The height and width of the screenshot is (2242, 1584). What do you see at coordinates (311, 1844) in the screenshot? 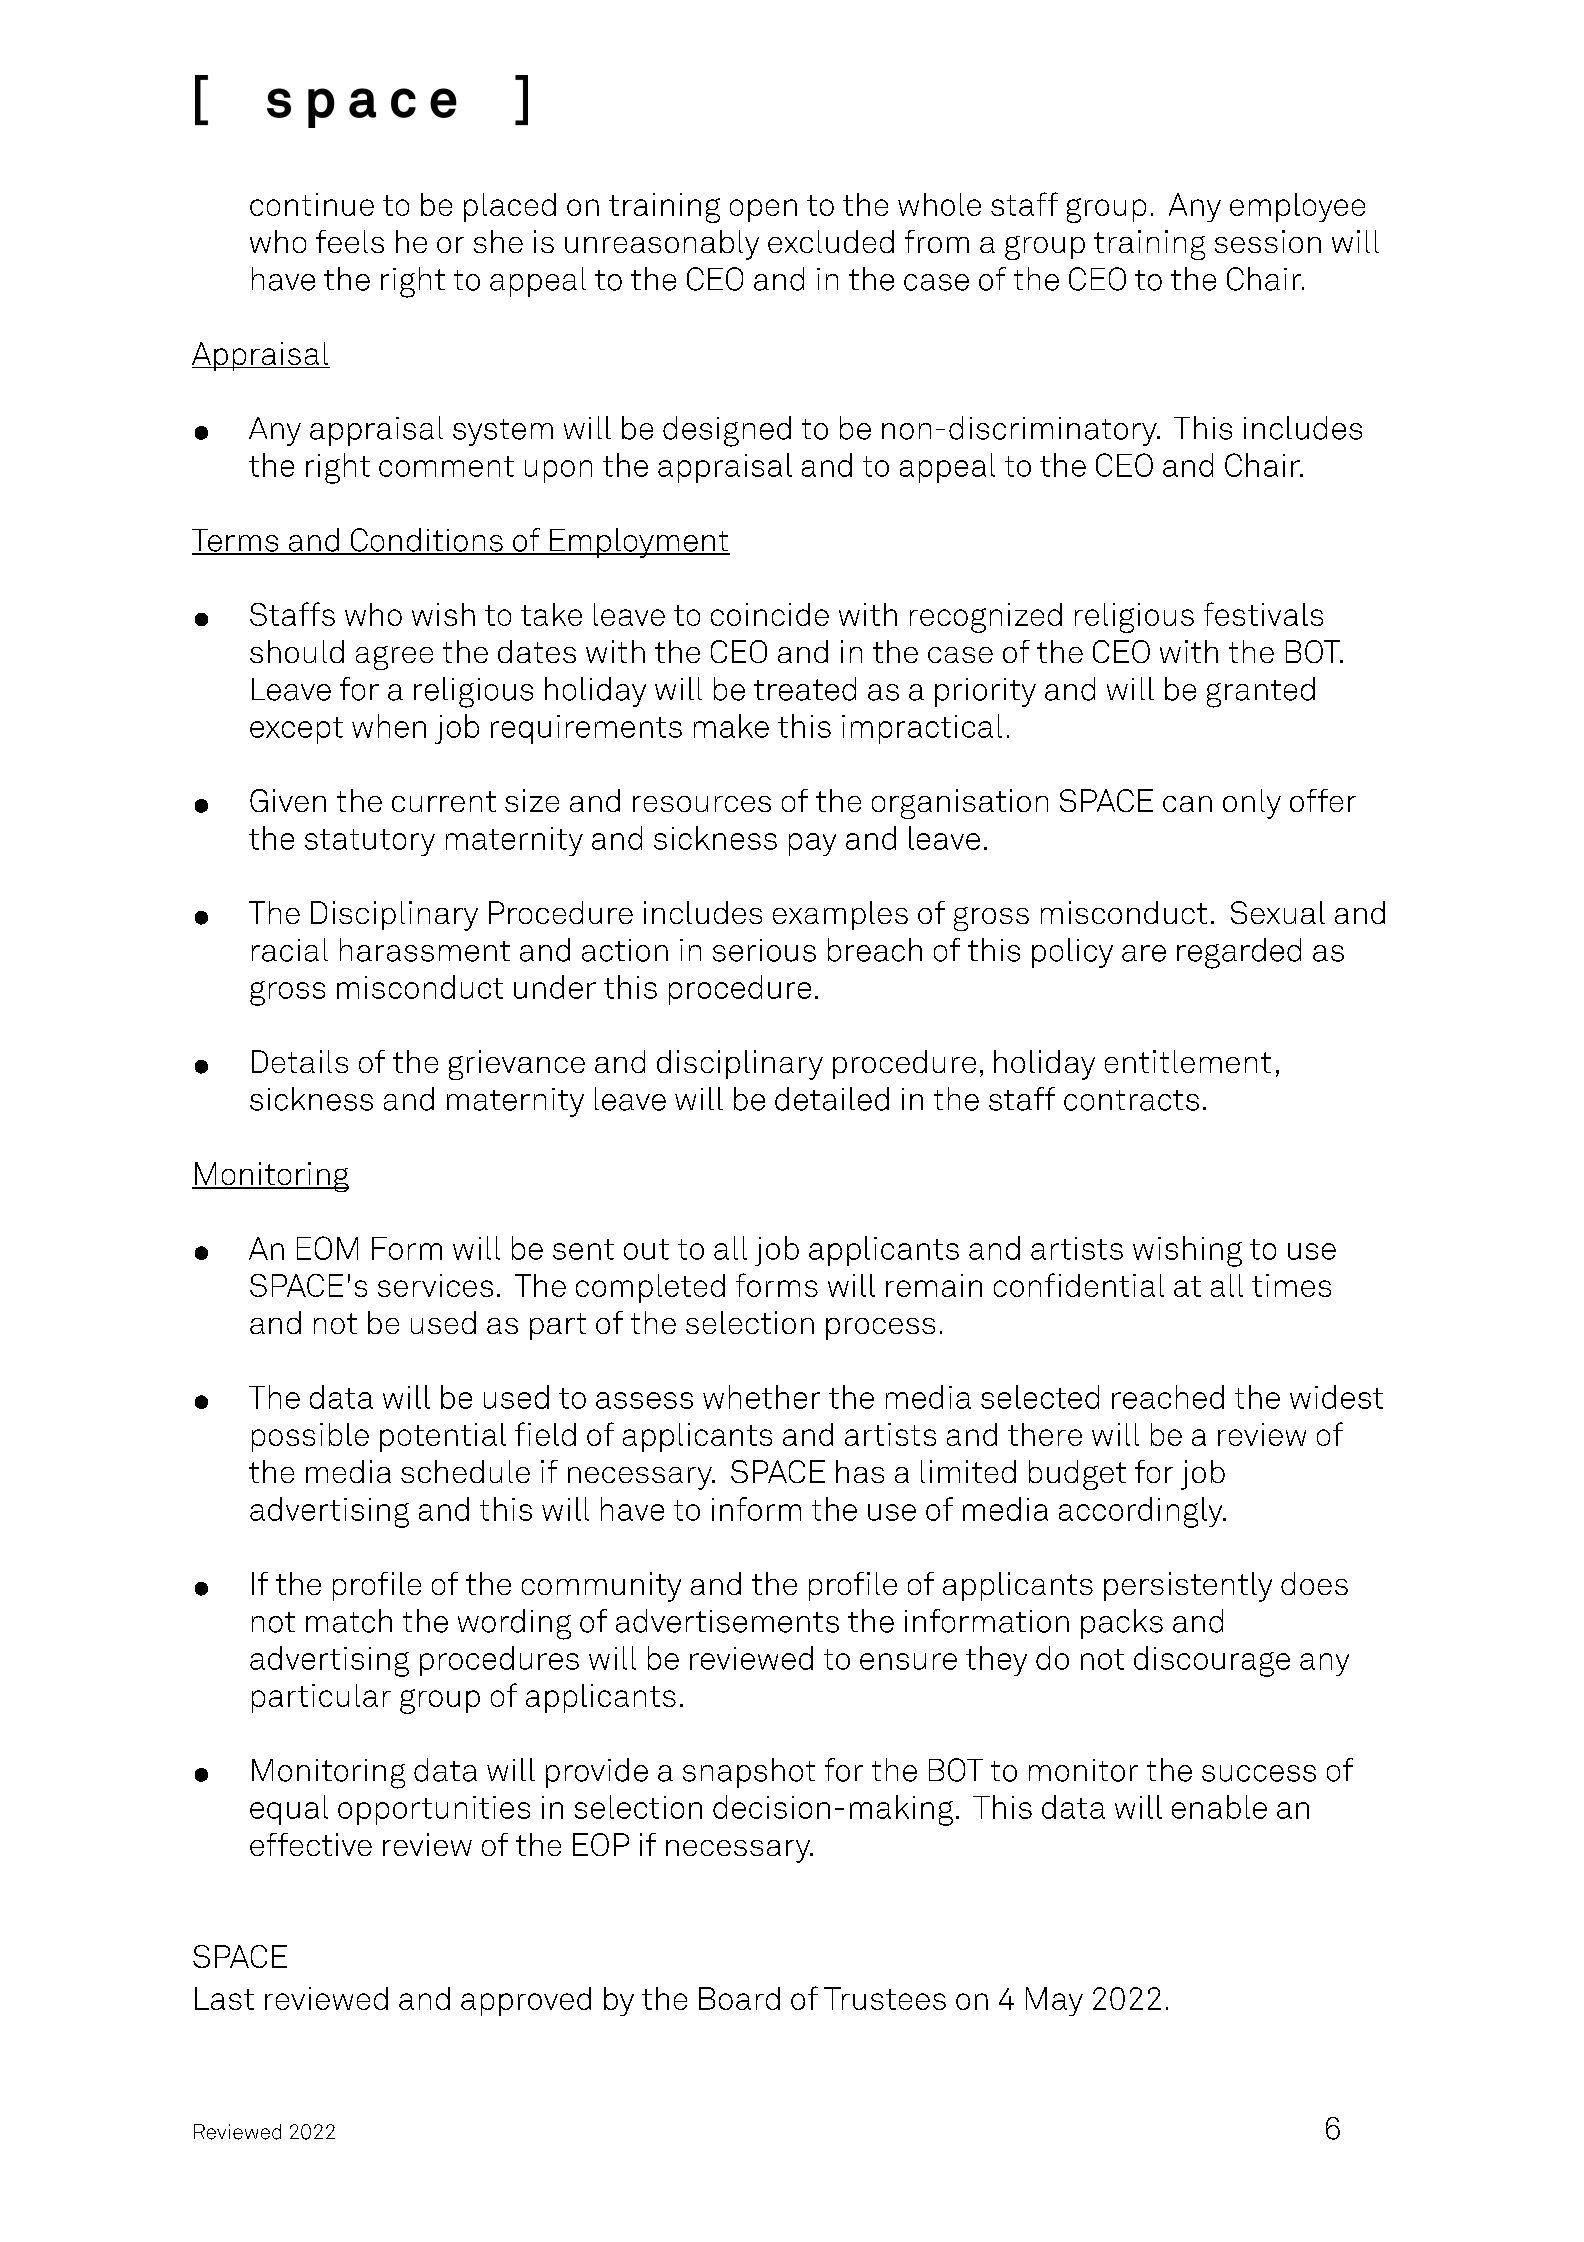
I see `effective` at bounding box center [311, 1844].
